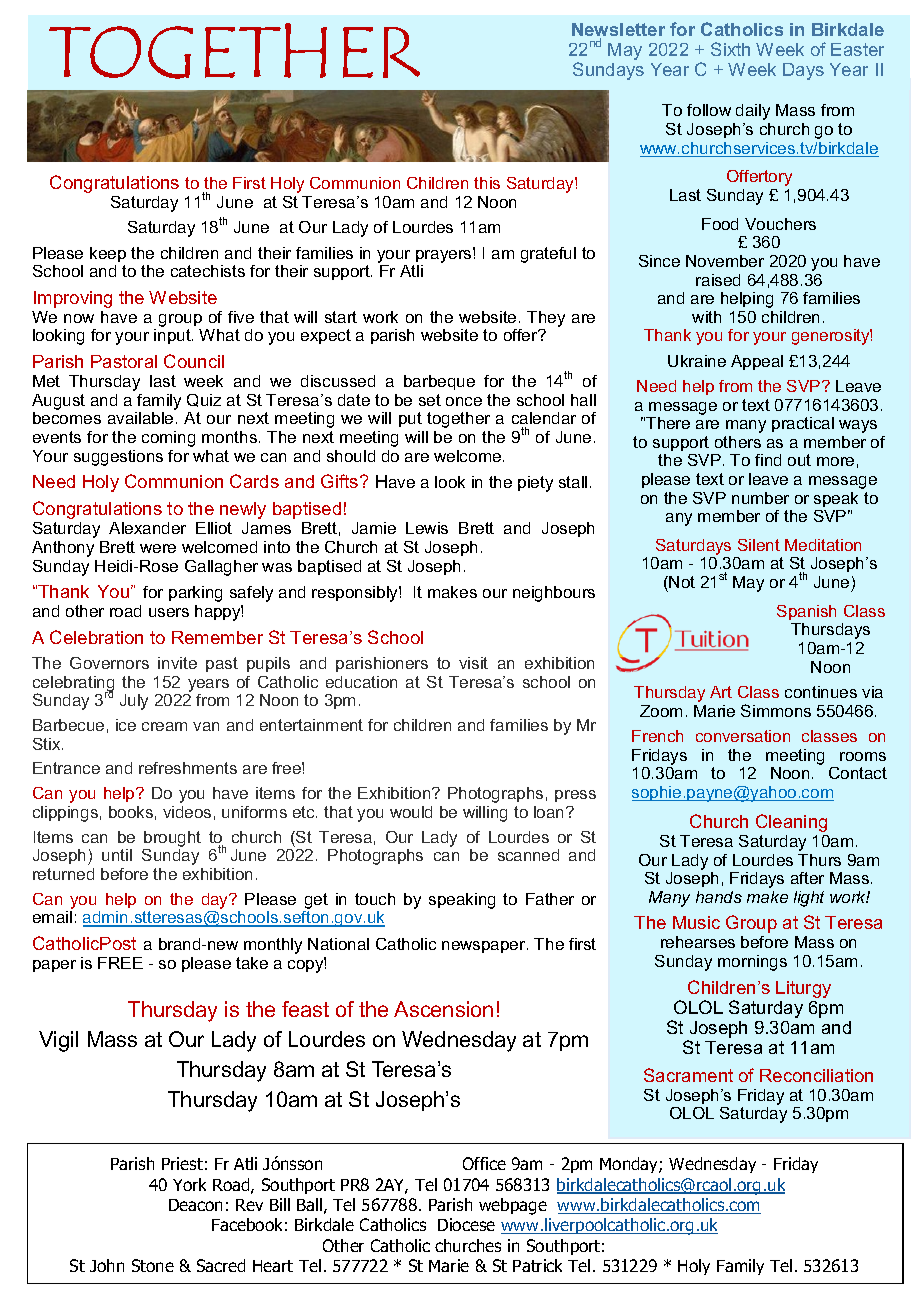 This page has width=924, height=1308. Describe the element at coordinates (172, 839) in the page. I see `brought` at that location.
